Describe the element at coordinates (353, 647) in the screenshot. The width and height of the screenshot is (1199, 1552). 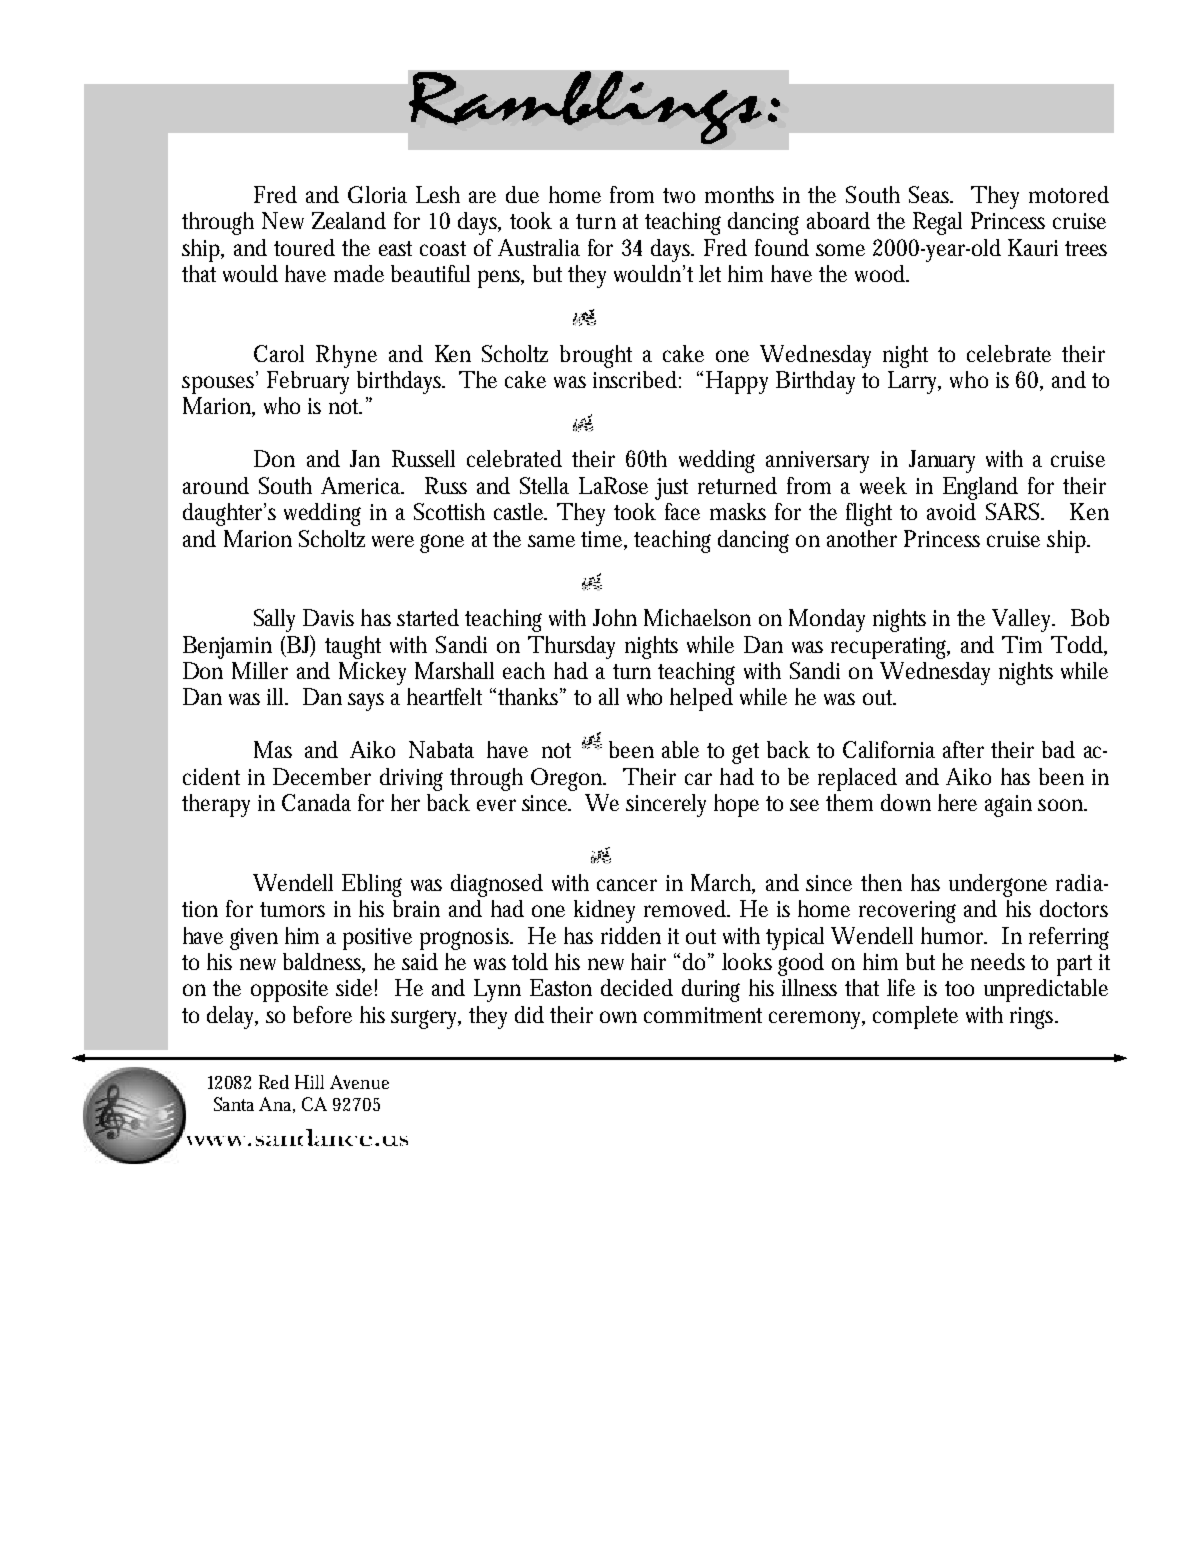
I see `taught` at that location.
